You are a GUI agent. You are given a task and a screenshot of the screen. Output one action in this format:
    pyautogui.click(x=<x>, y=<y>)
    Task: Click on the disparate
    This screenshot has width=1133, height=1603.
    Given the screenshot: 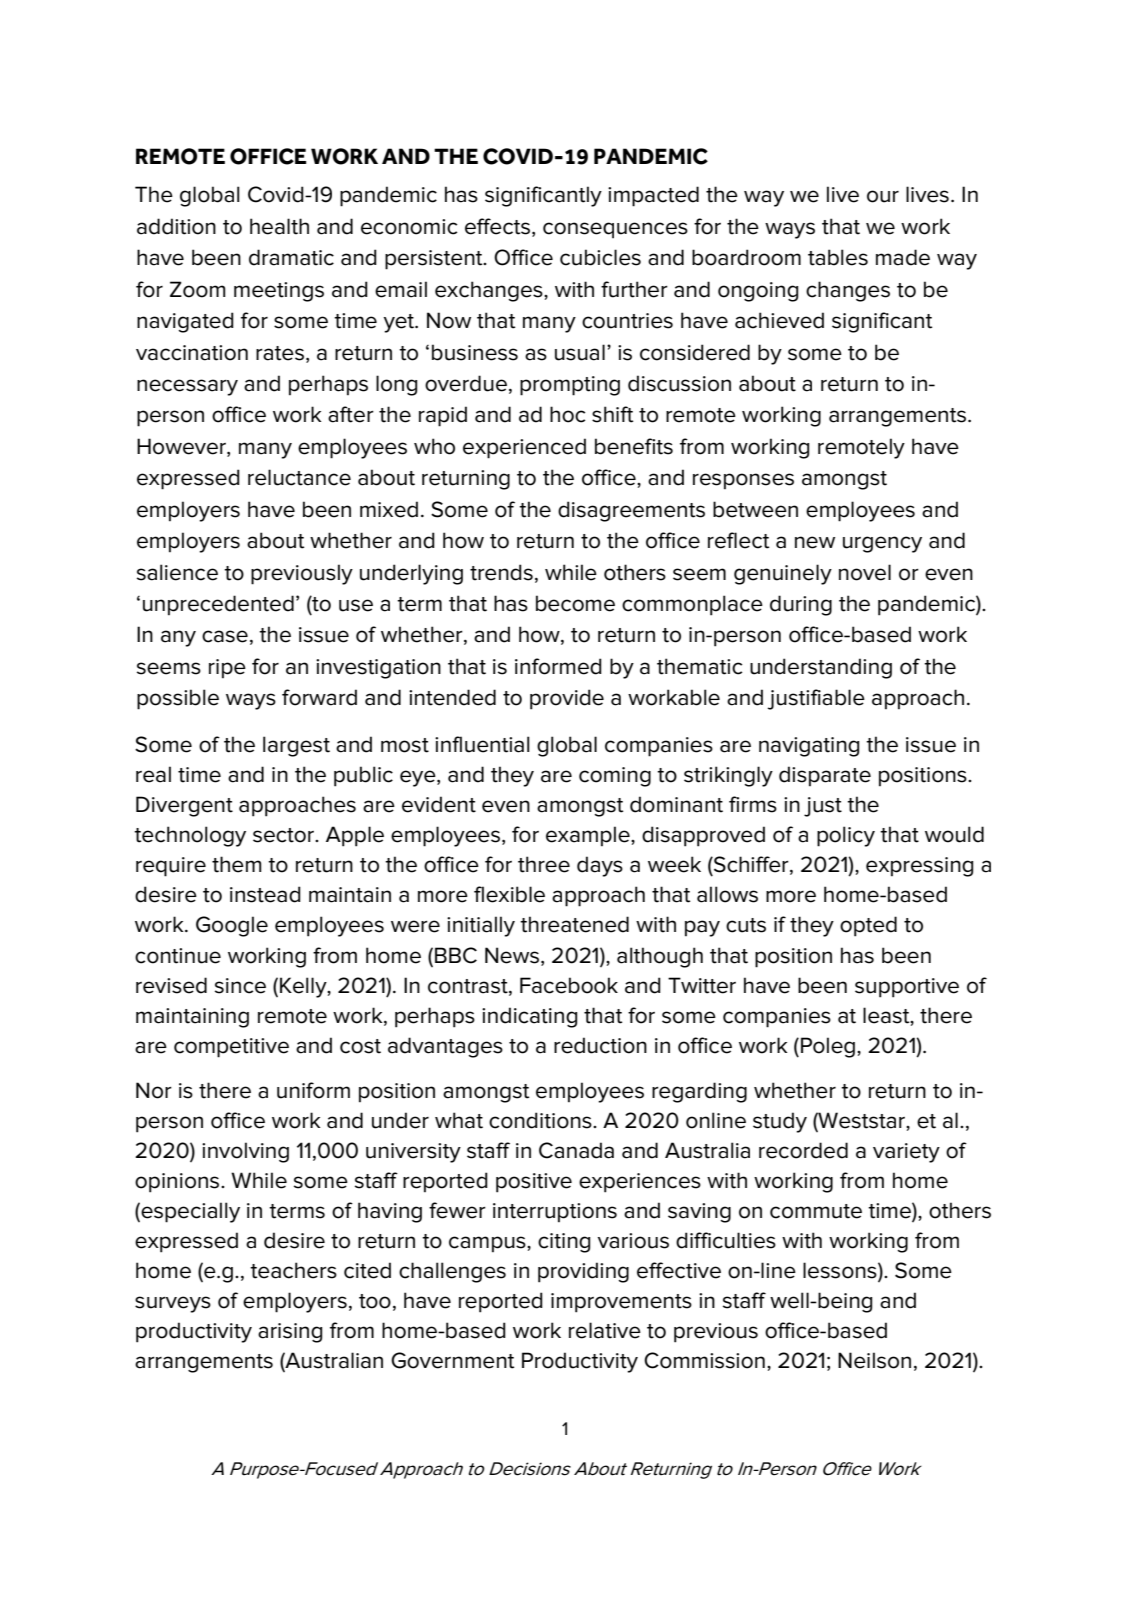 What is the action you would take?
    pyautogui.click(x=825, y=776)
